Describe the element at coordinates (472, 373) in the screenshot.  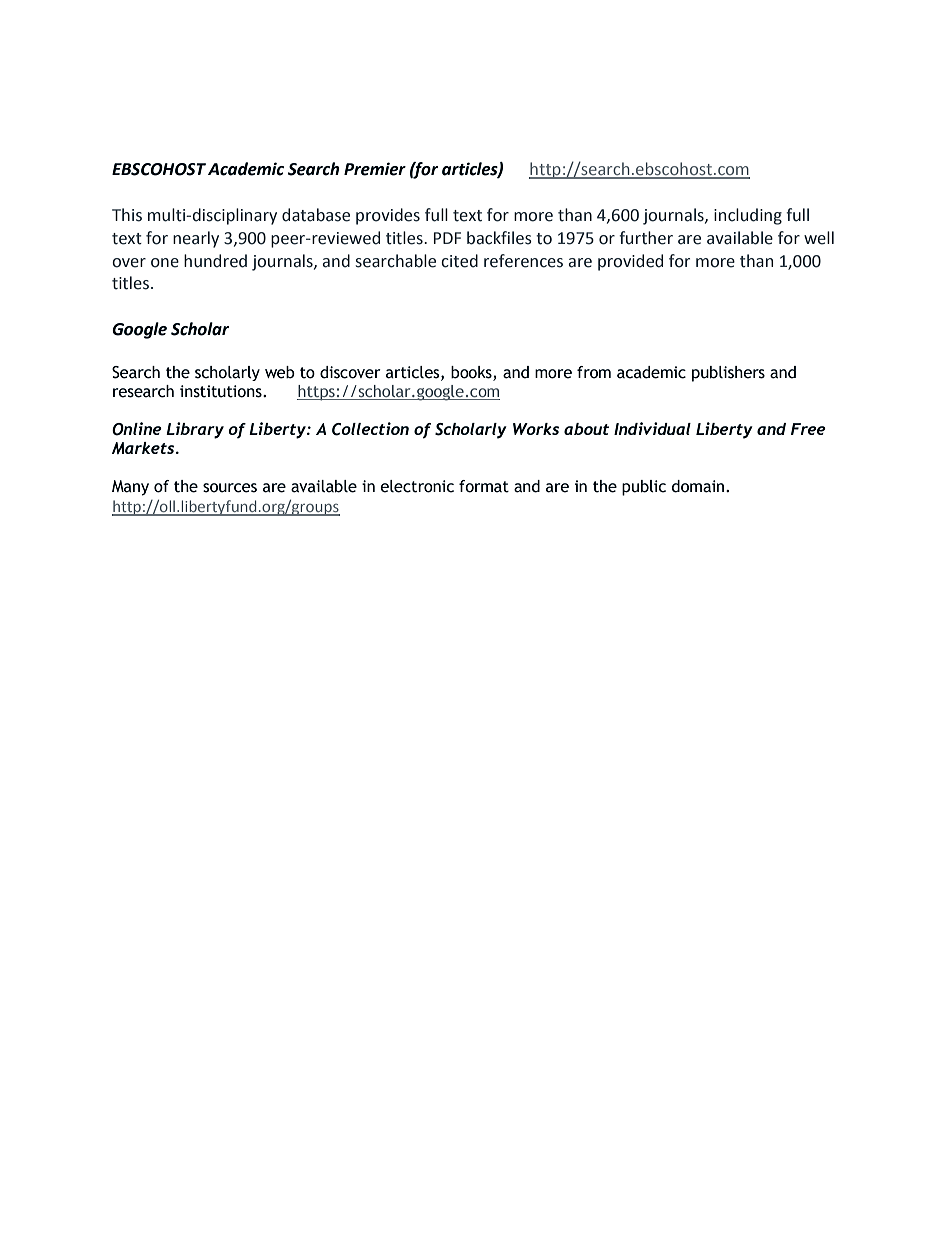
I see `books` at that location.
